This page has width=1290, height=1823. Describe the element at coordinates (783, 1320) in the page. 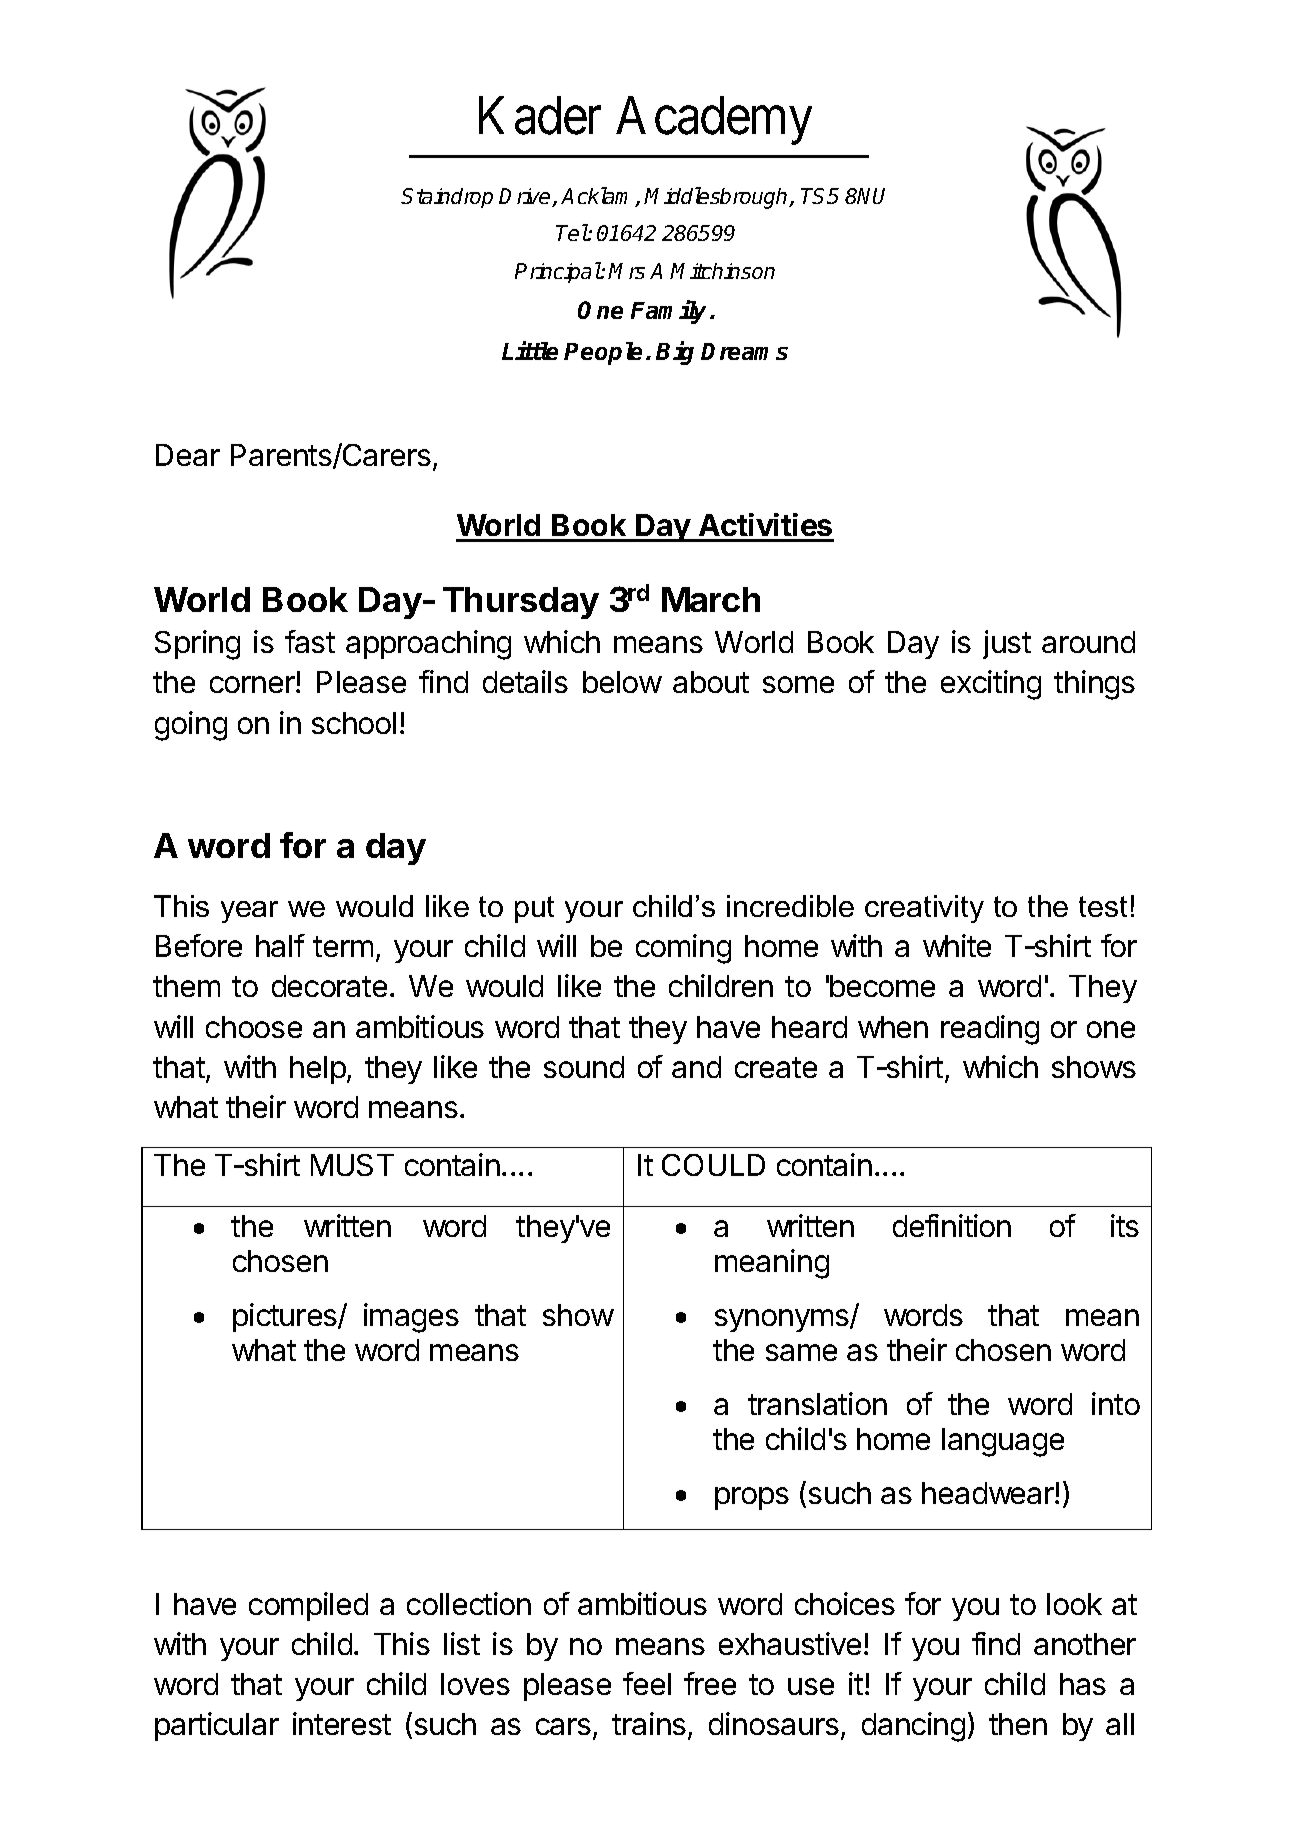

I see `synonyms` at that location.
